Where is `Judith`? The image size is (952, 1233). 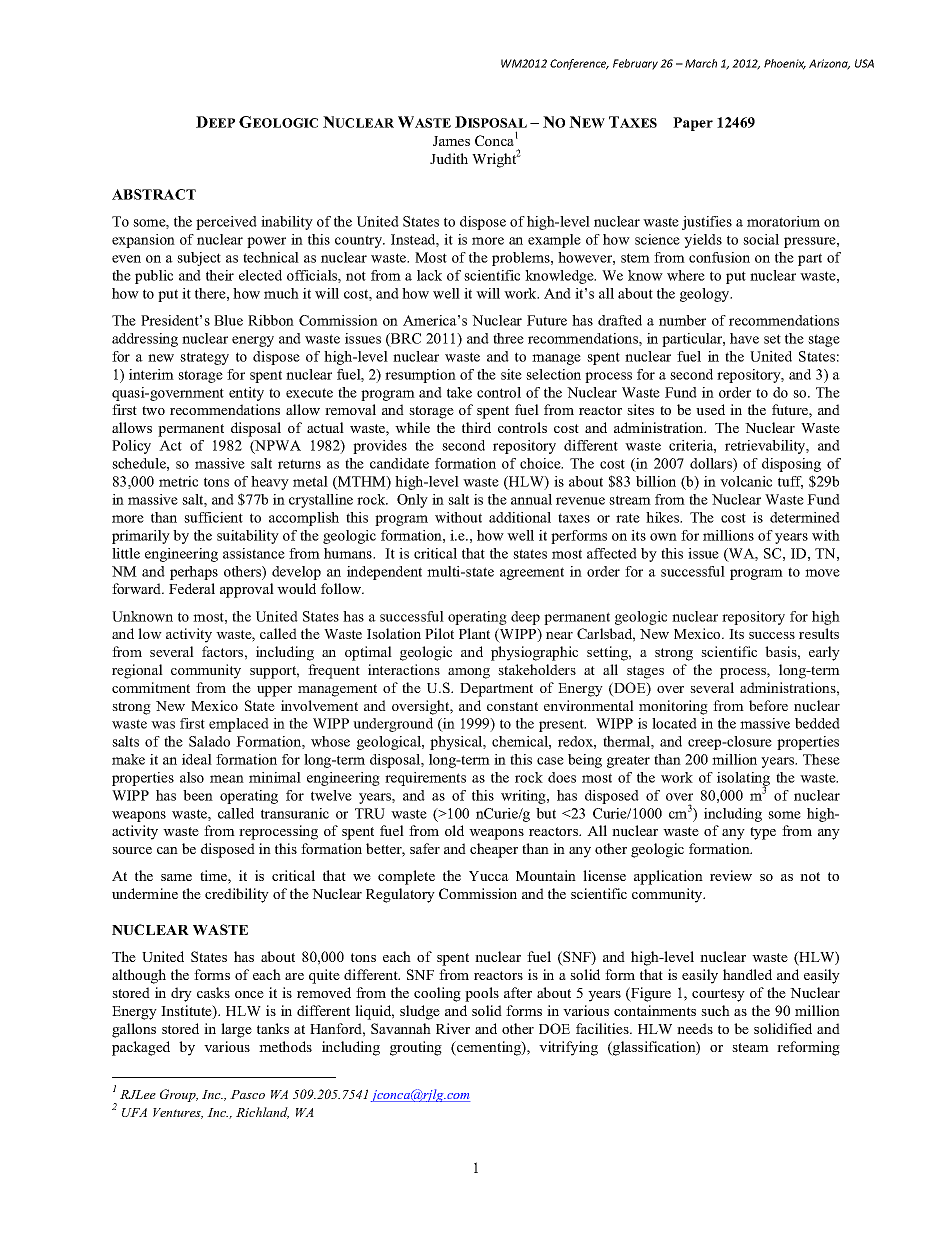 Judith is located at coordinates (449, 158).
